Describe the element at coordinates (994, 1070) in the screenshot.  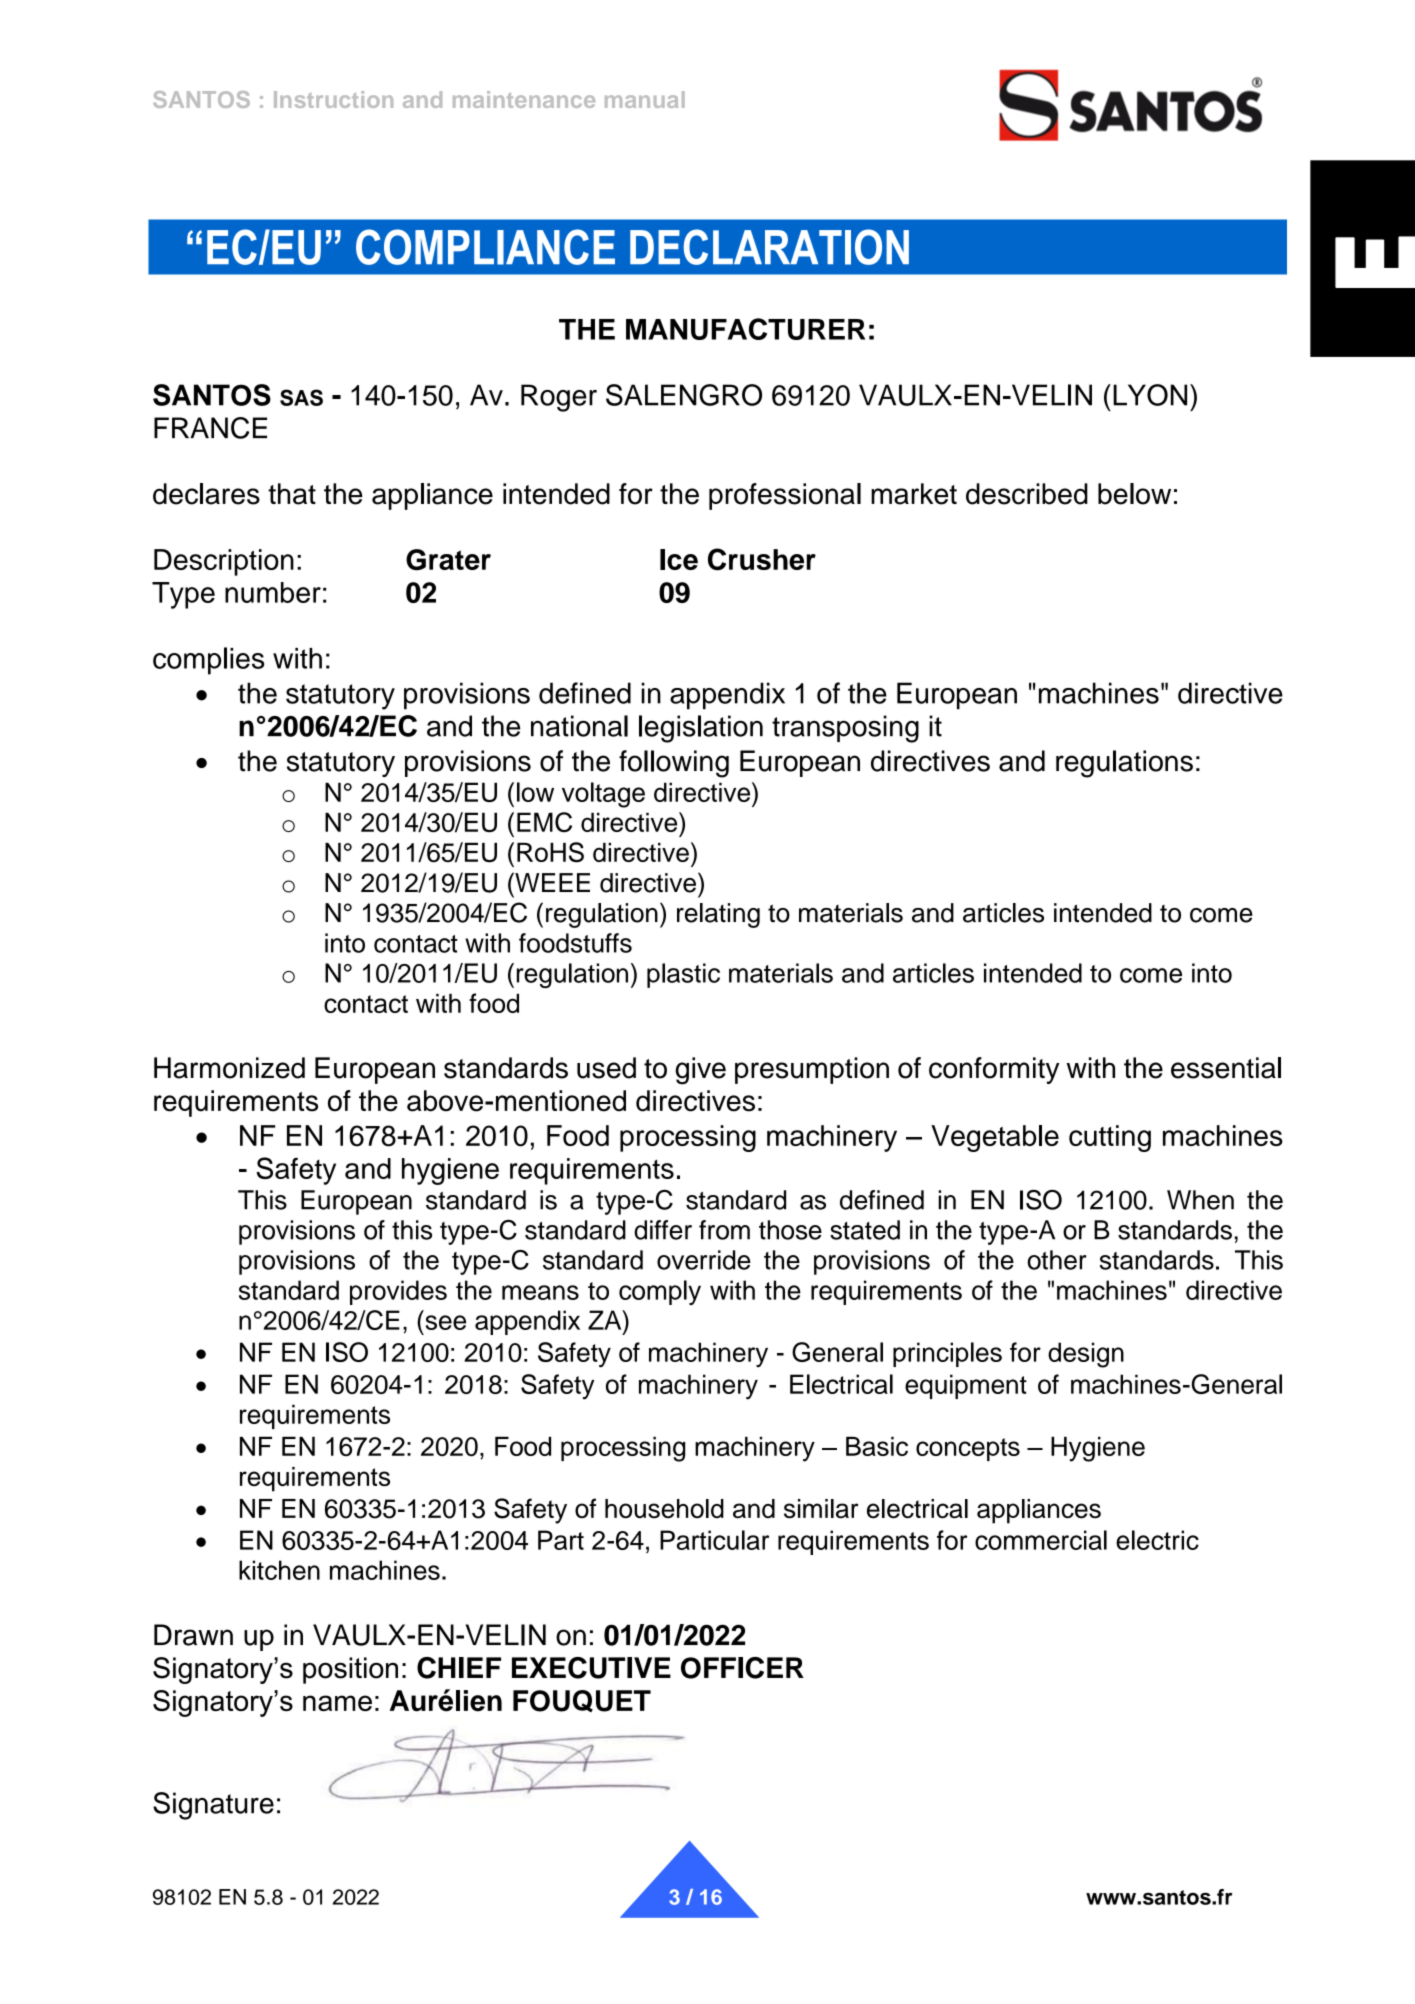
I see `conformity` at that location.
